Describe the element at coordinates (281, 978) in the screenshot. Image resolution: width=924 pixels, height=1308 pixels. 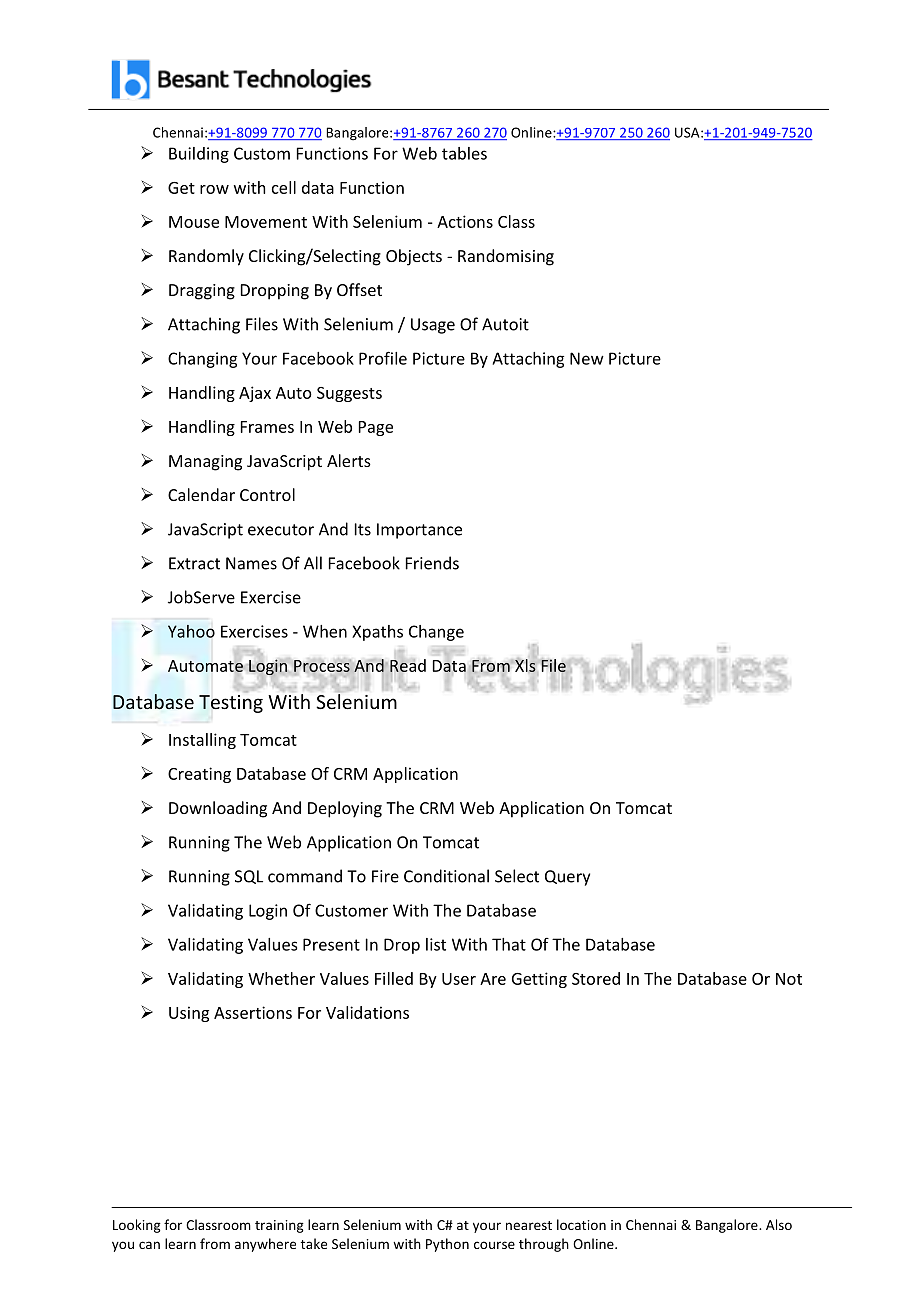
I see `Whether` at that location.
